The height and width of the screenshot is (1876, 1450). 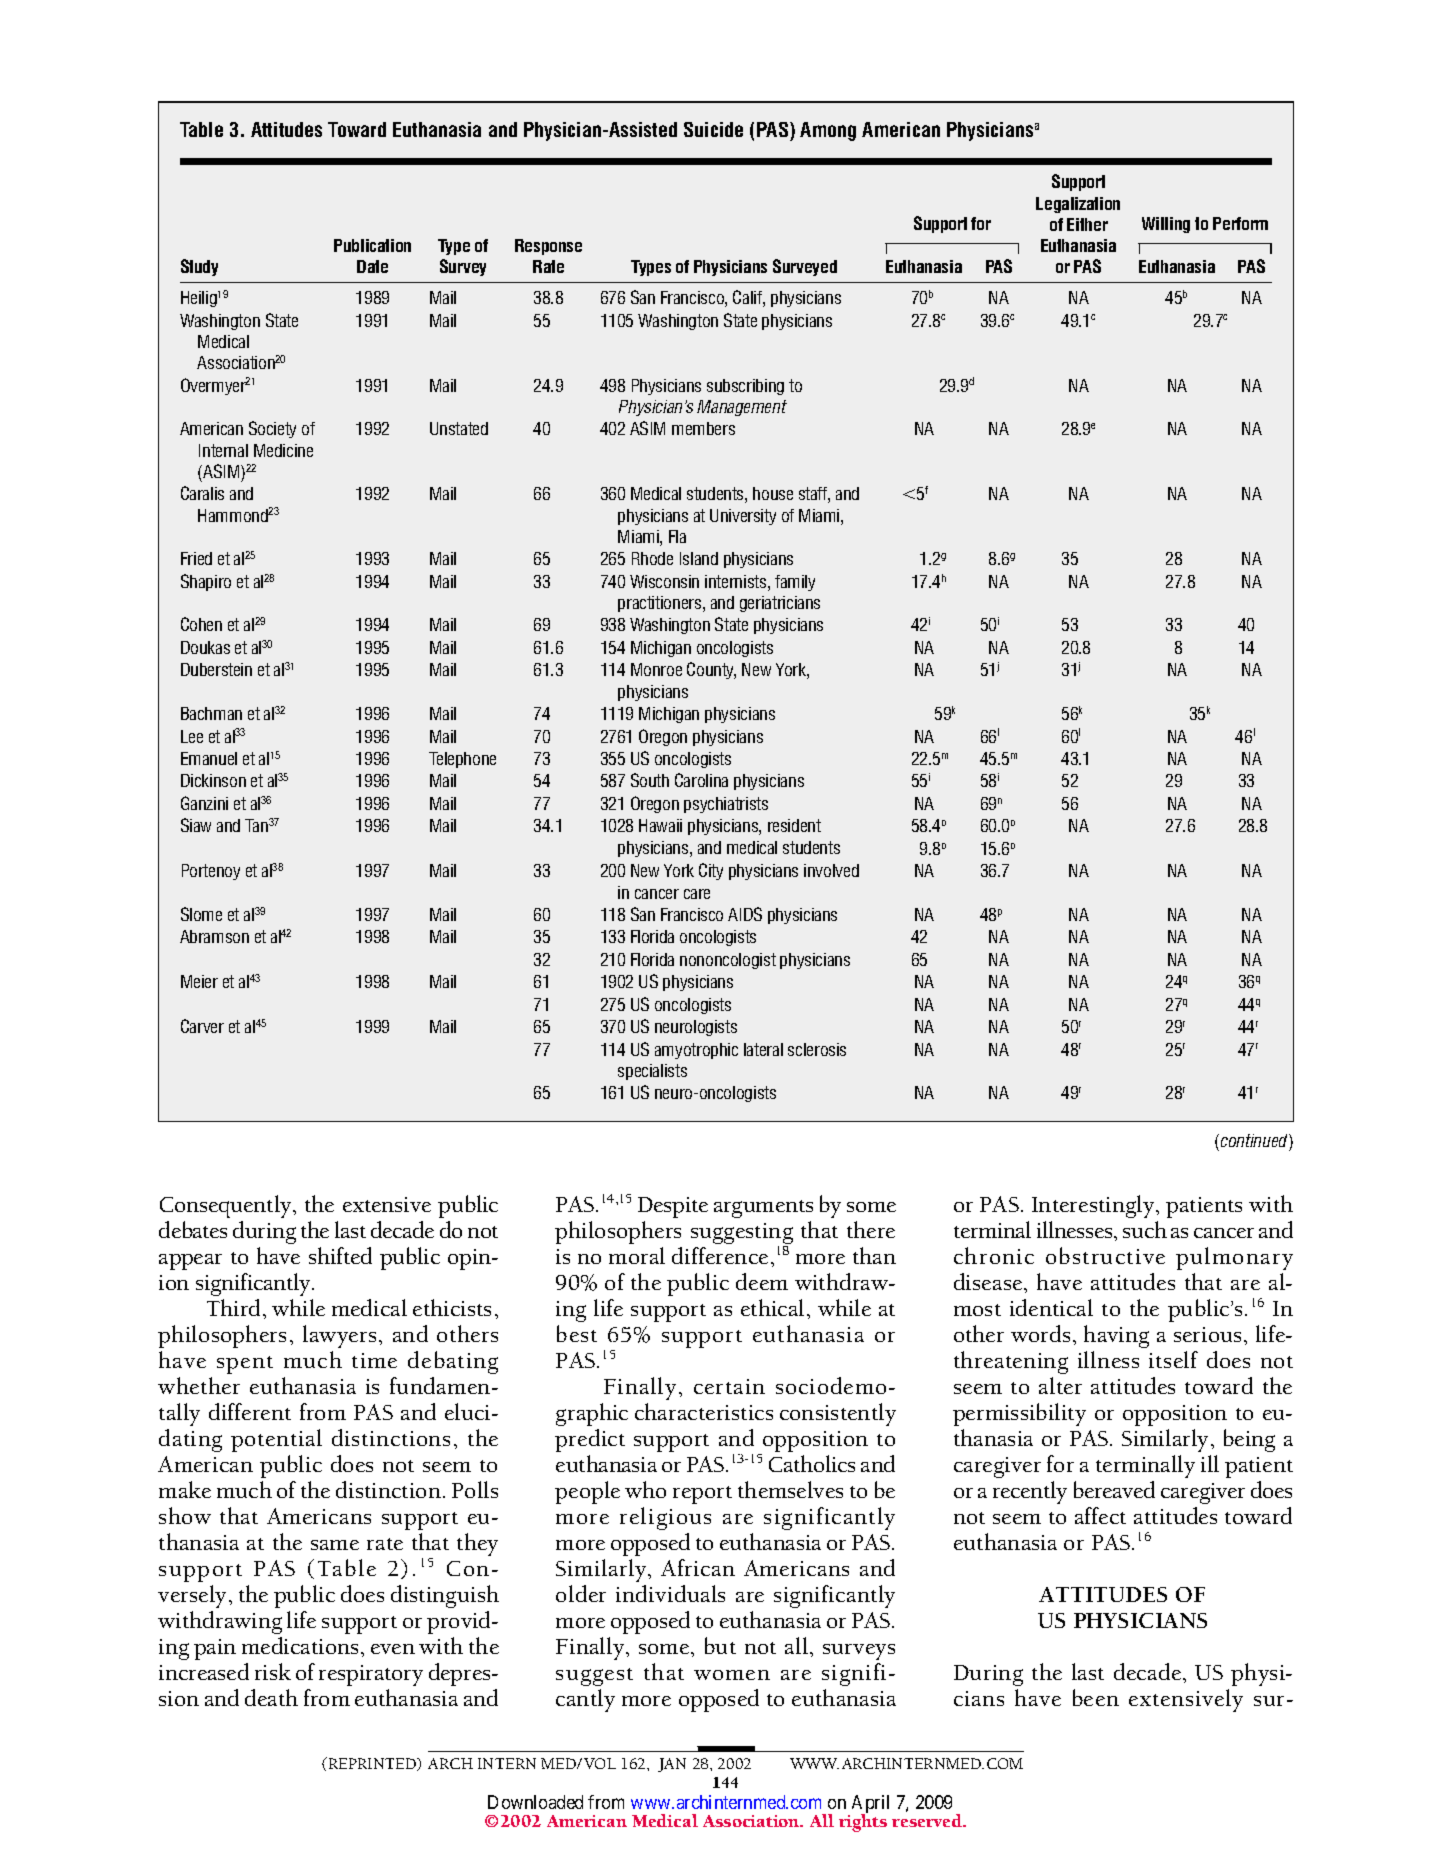 I want to click on REPRINTED, so click(x=374, y=1764).
